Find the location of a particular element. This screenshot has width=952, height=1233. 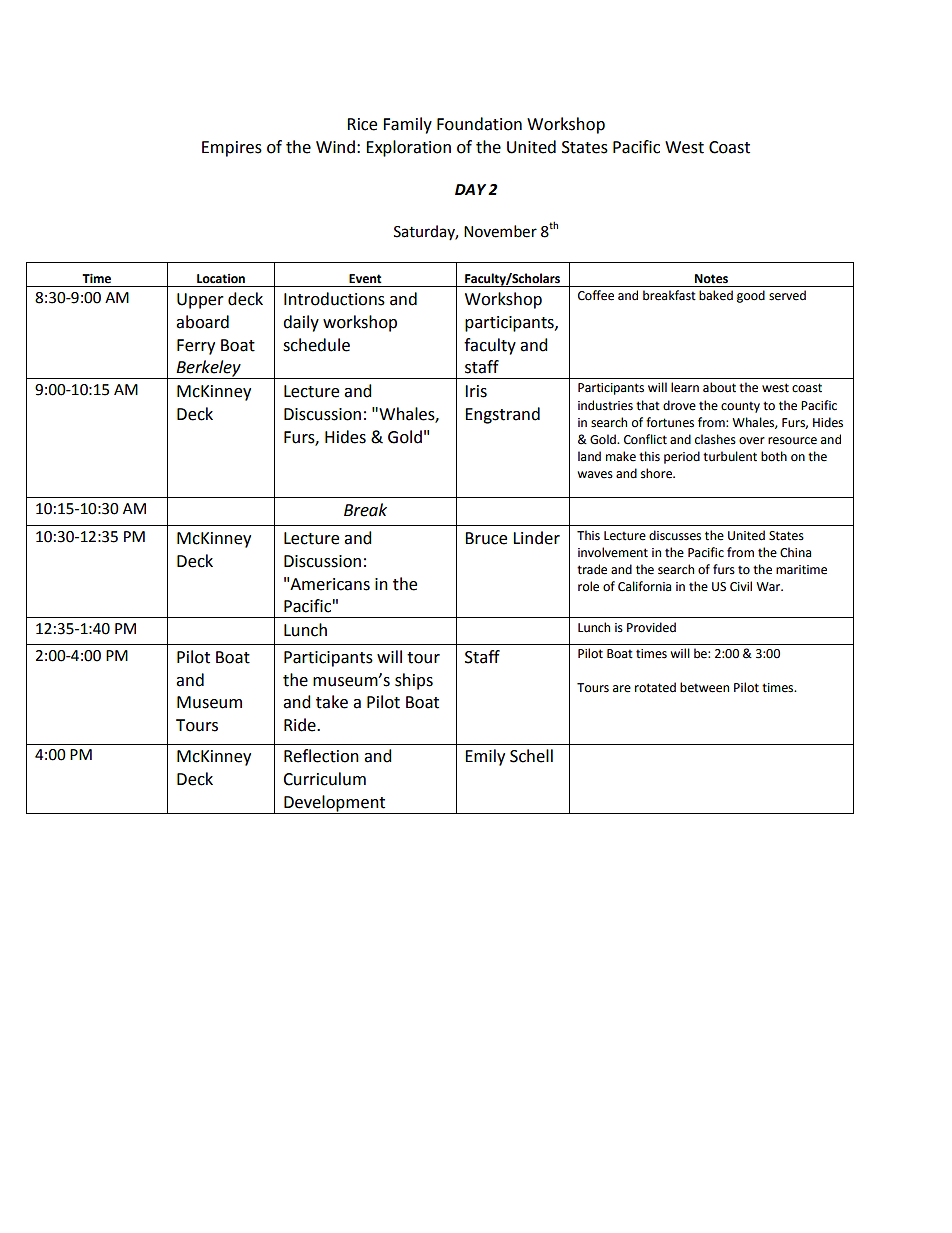

Notes is located at coordinates (711, 279).
